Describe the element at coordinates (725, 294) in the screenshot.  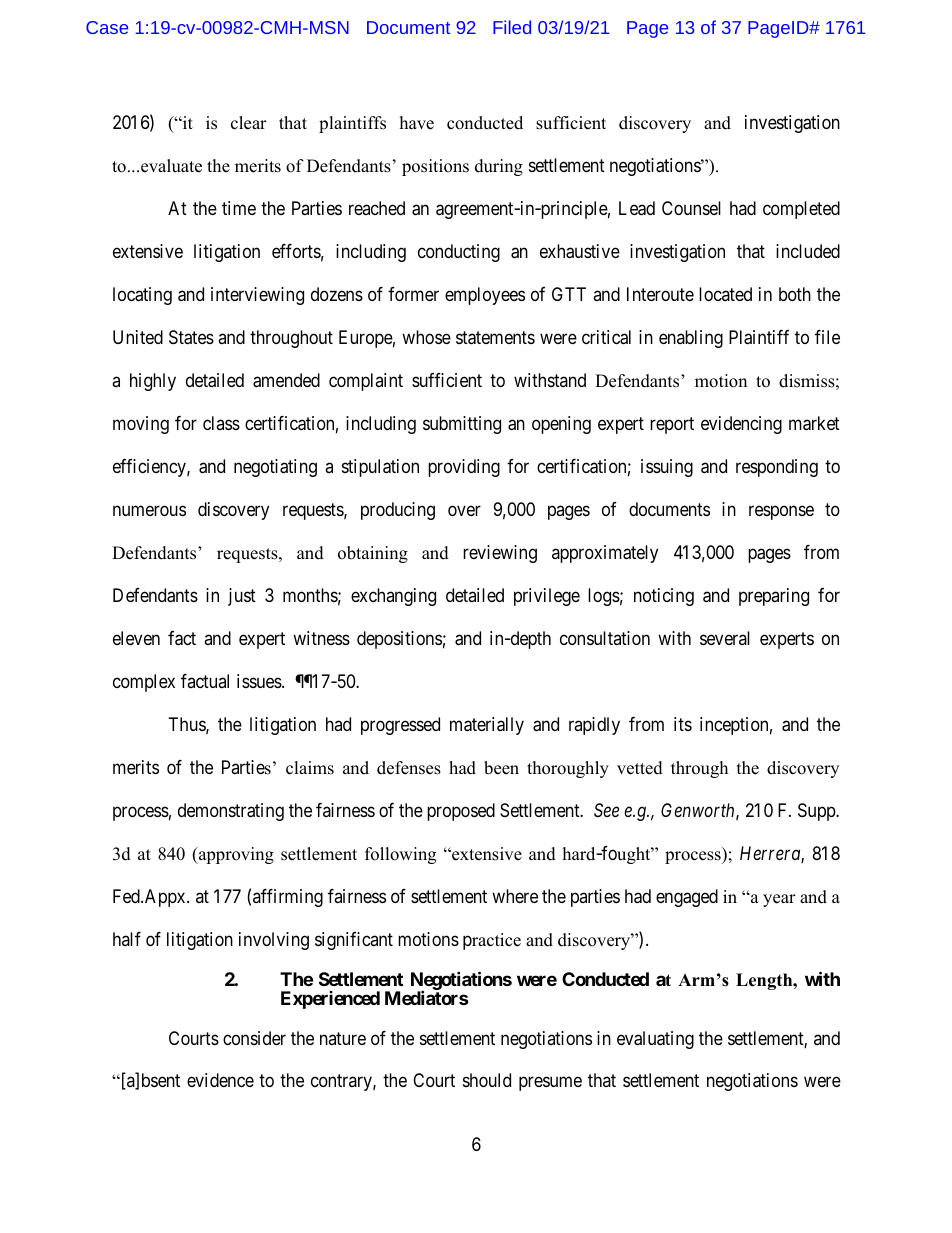
I see `located` at that location.
